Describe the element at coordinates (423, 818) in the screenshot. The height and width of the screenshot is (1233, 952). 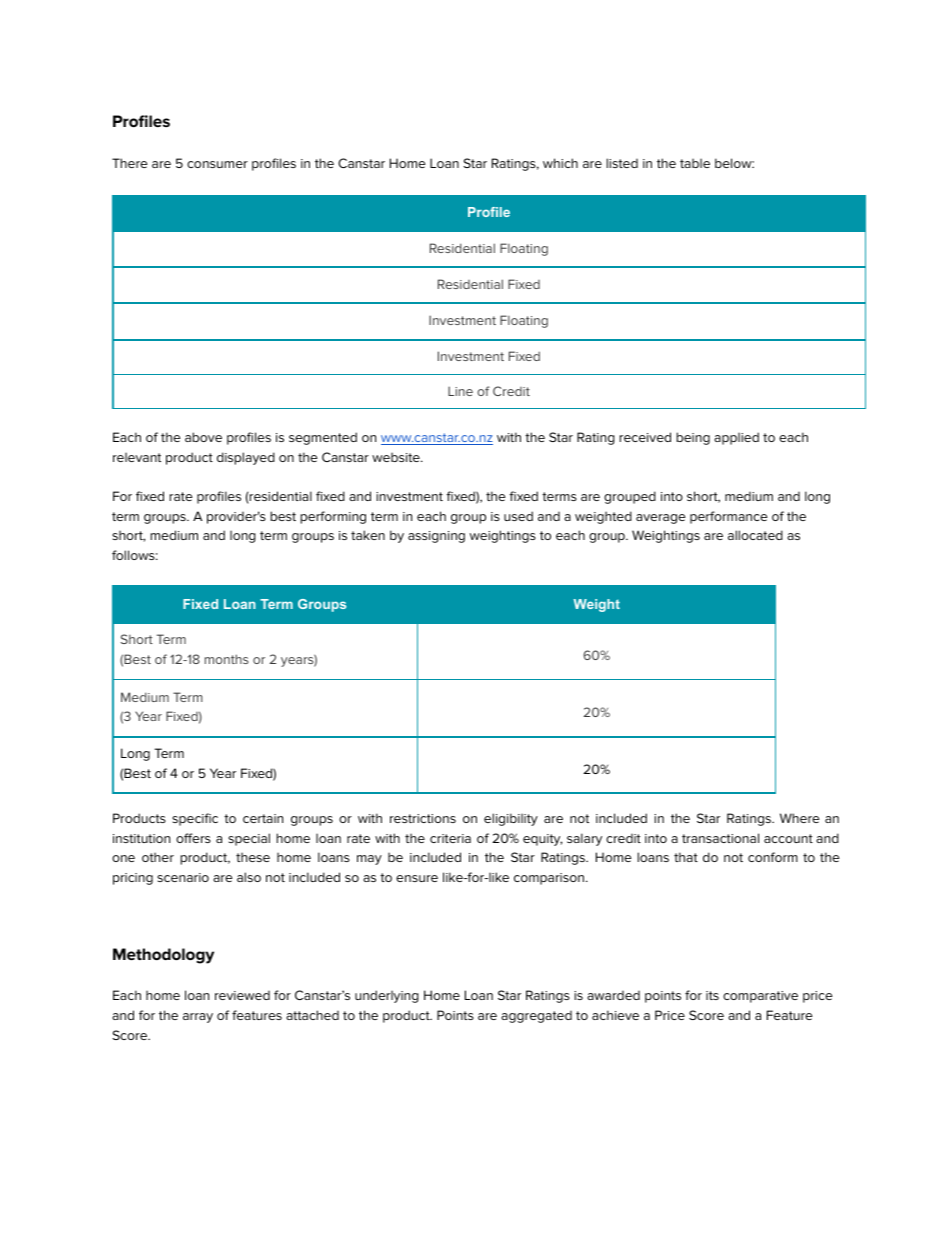
I see `restrictions` at that location.
